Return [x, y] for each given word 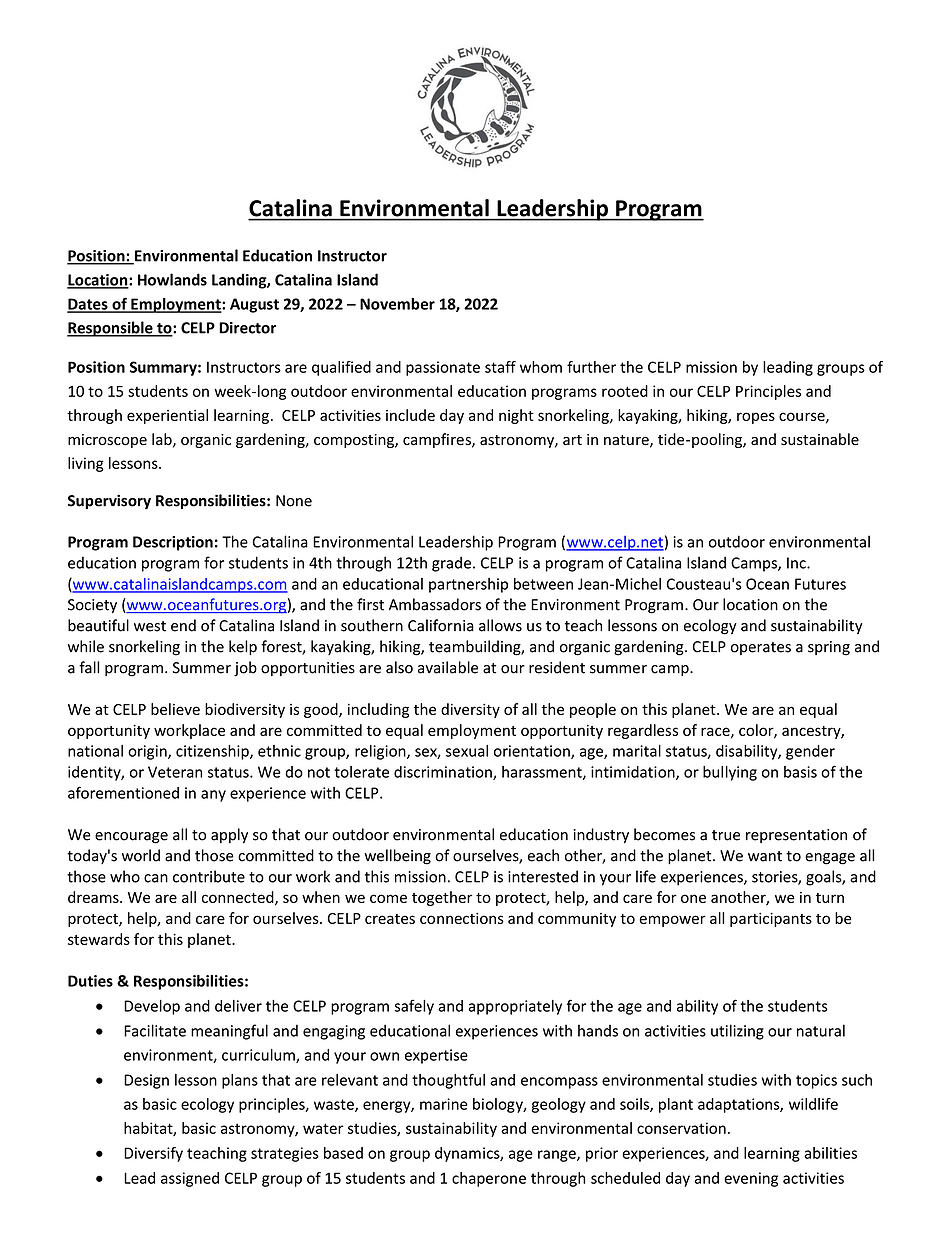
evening [751, 1179]
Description [173, 543]
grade [453, 564]
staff [500, 367]
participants [771, 919]
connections [462, 918]
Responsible [111, 329]
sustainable [820, 439]
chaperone [489, 1179]
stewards [99, 939]
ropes [756, 418]
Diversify [153, 1154]
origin [148, 752]
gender [810, 752]
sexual [467, 751]
